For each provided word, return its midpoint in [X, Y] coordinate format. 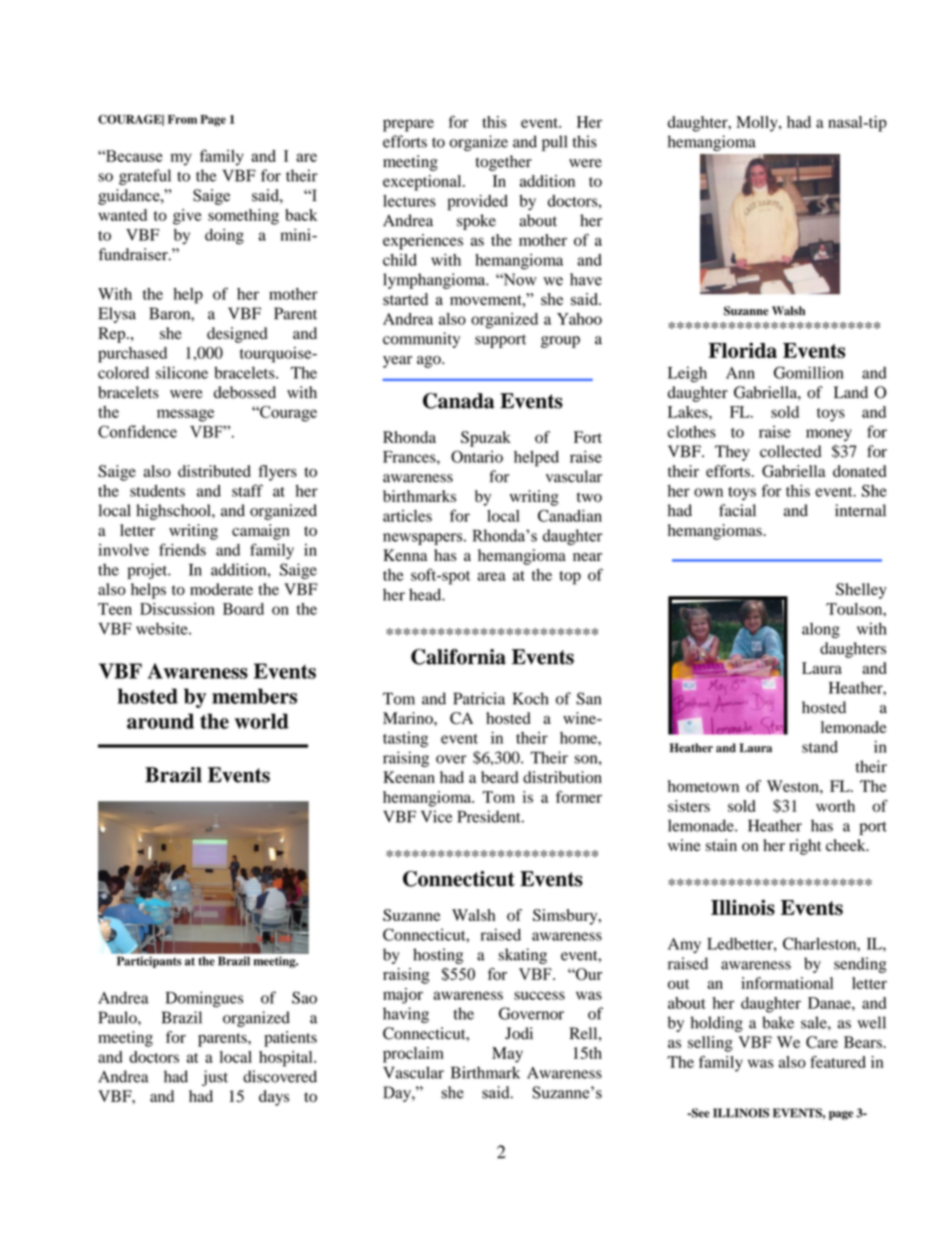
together [504, 163]
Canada [458, 401]
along [821, 630]
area [492, 576]
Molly [758, 124]
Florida [742, 350]
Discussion [177, 609]
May [507, 1055]
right [805, 847]
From [182, 119]
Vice [436, 816]
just [215, 1078]
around [160, 721]
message [185, 415]
